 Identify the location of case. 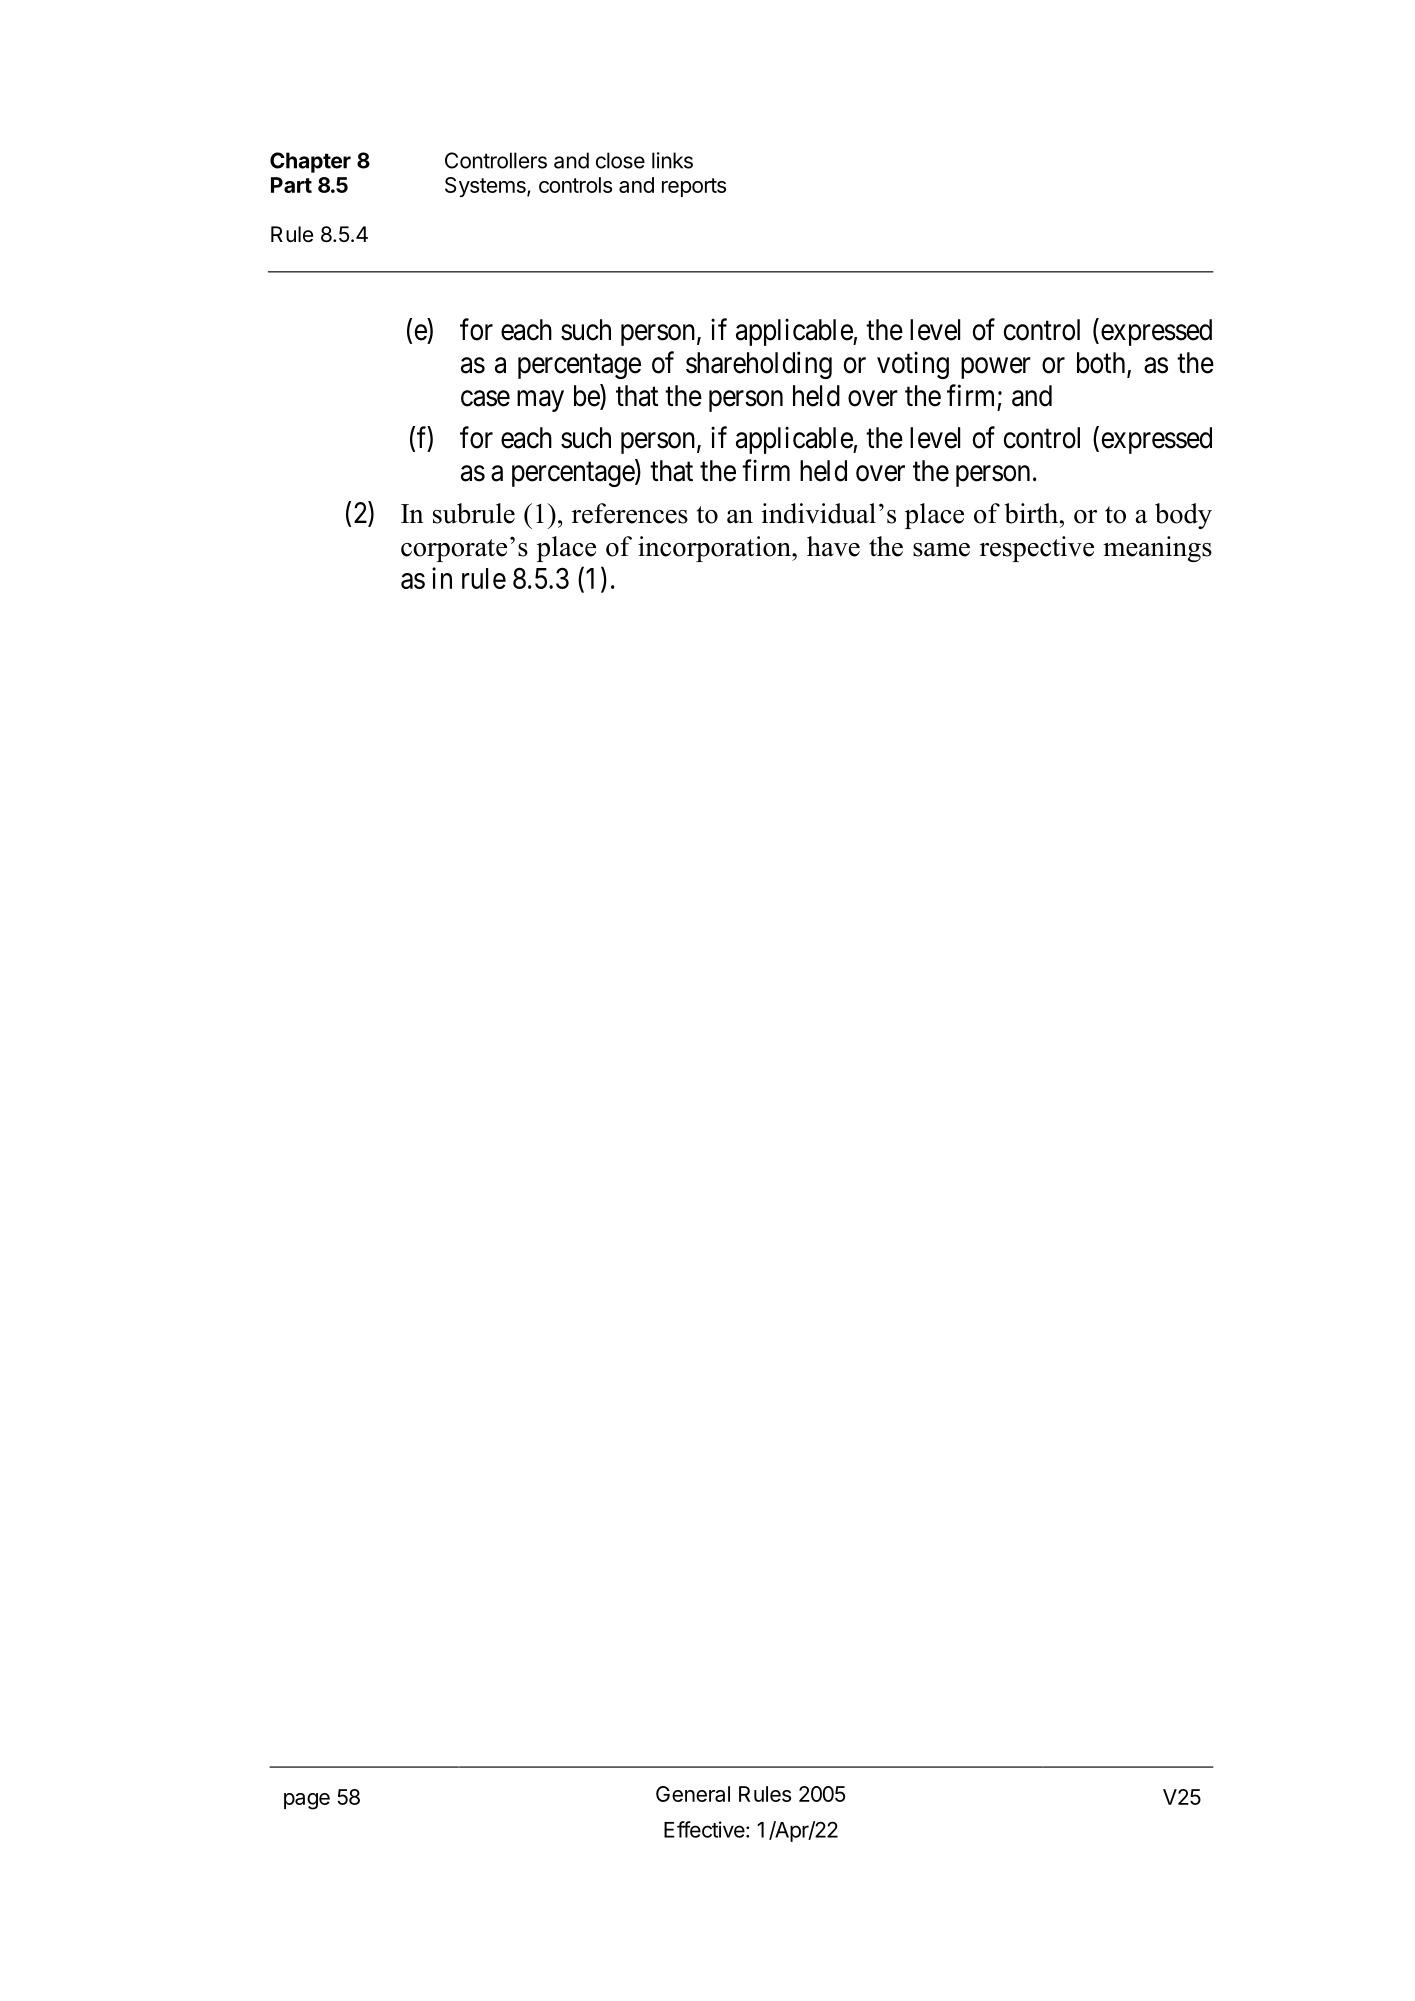
(485, 398).
